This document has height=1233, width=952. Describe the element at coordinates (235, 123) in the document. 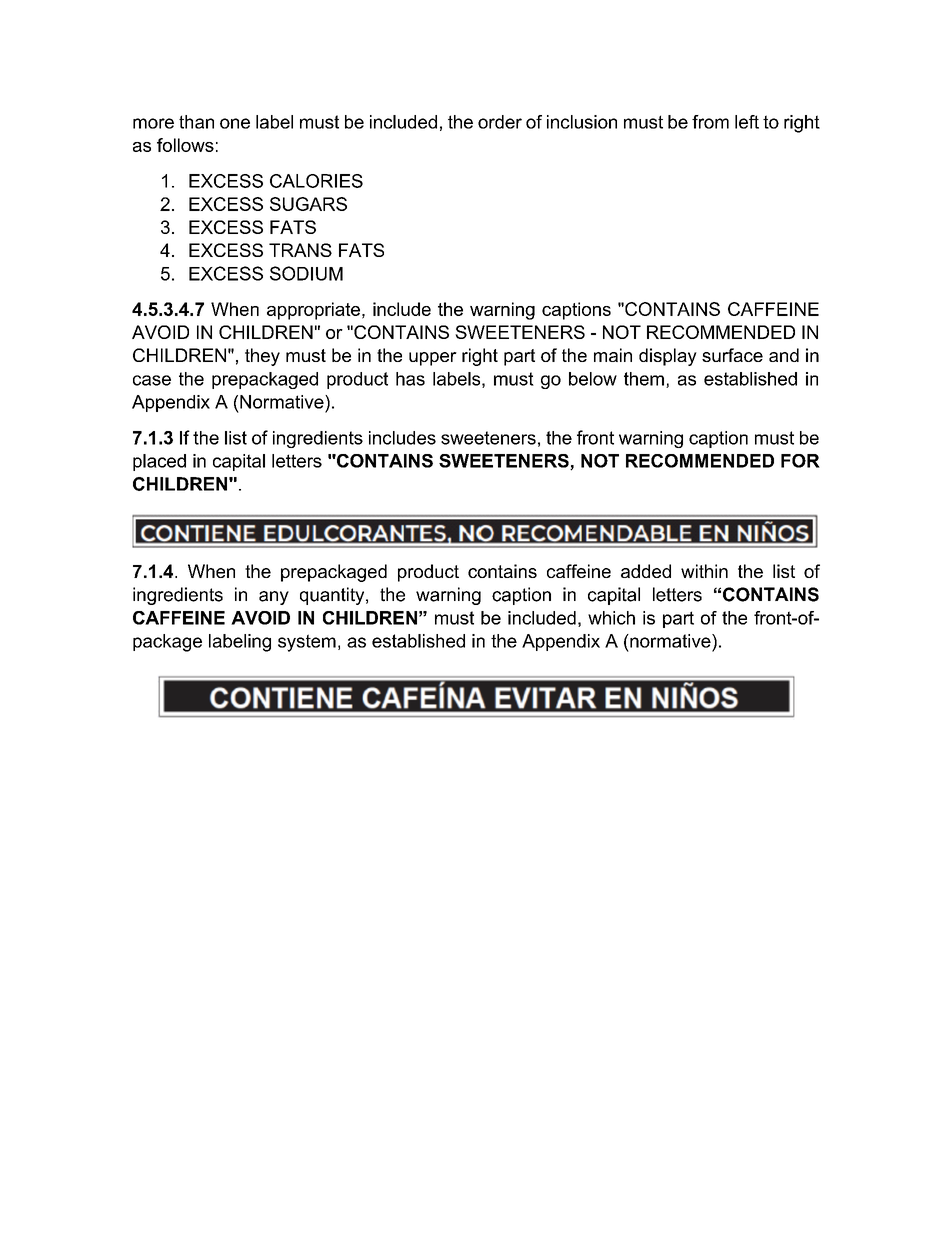

I see `one` at that location.
